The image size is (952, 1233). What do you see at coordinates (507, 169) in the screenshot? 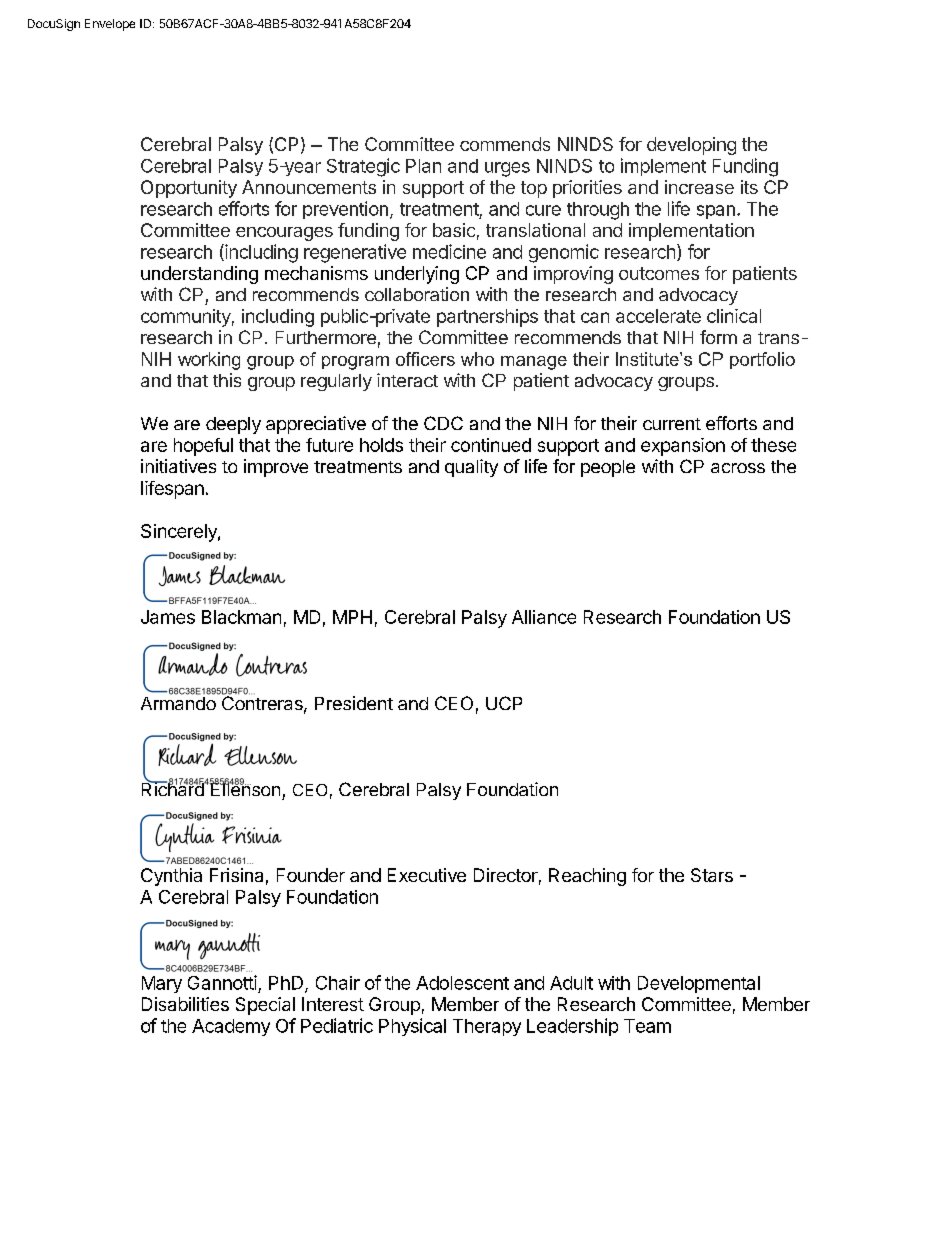
I see `urges` at bounding box center [507, 169].
